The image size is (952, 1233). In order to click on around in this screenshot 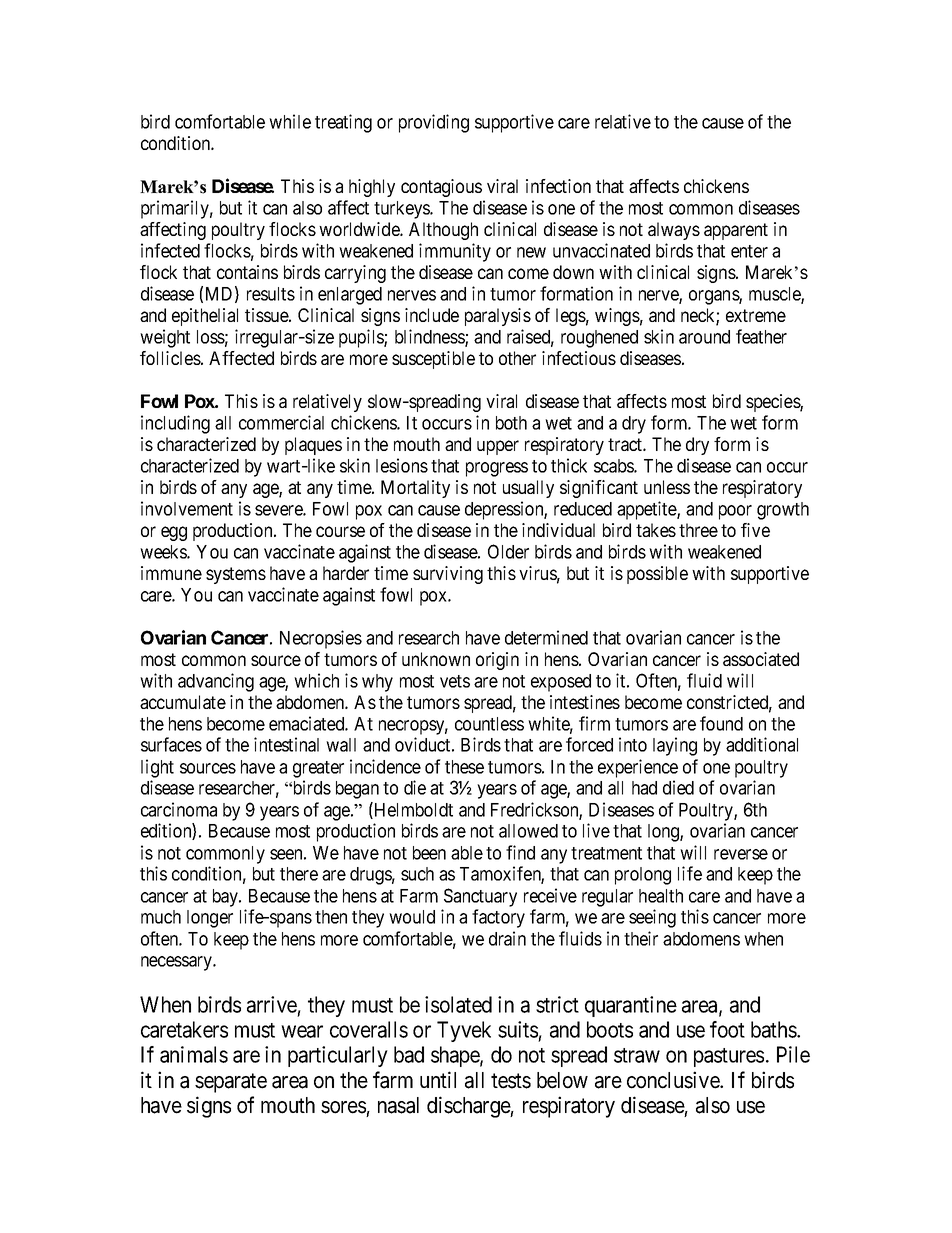, I will do `click(704, 337)`.
